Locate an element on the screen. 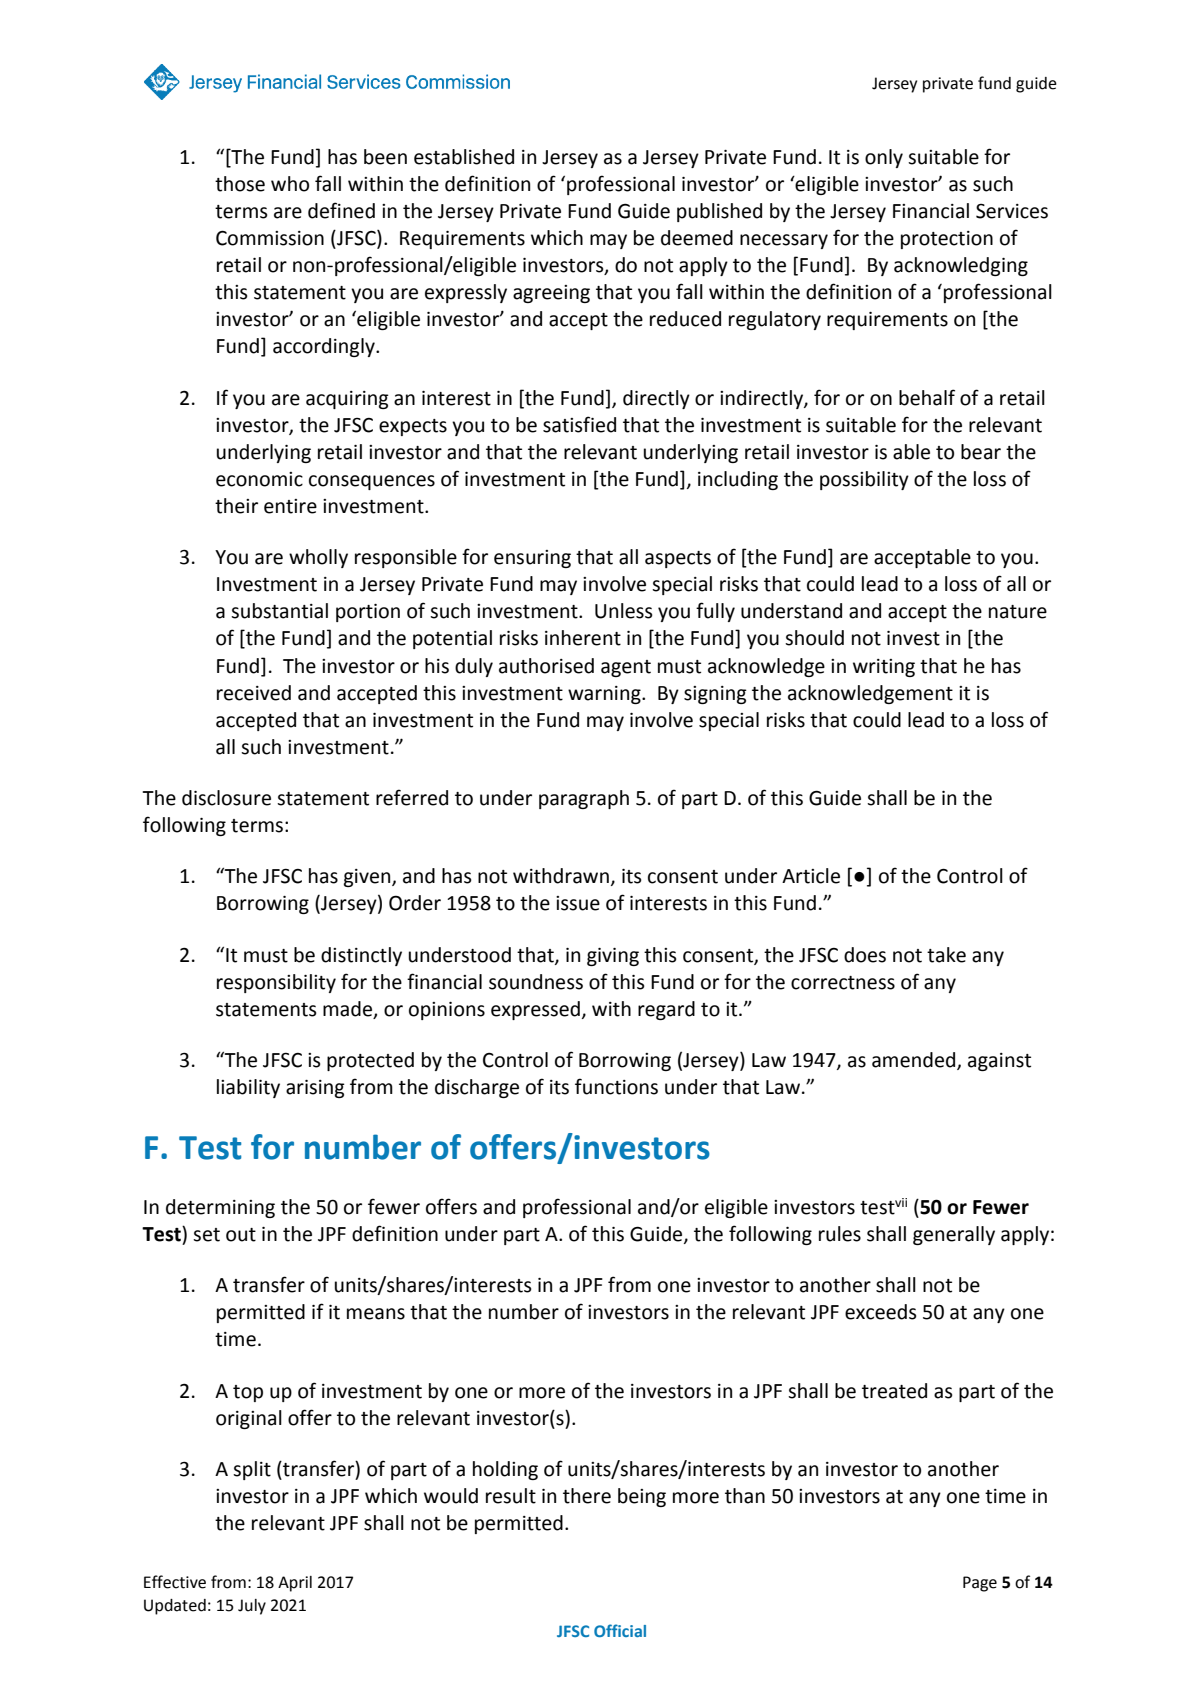 Image resolution: width=1200 pixels, height=1697 pixels. functions is located at coordinates (616, 1086).
